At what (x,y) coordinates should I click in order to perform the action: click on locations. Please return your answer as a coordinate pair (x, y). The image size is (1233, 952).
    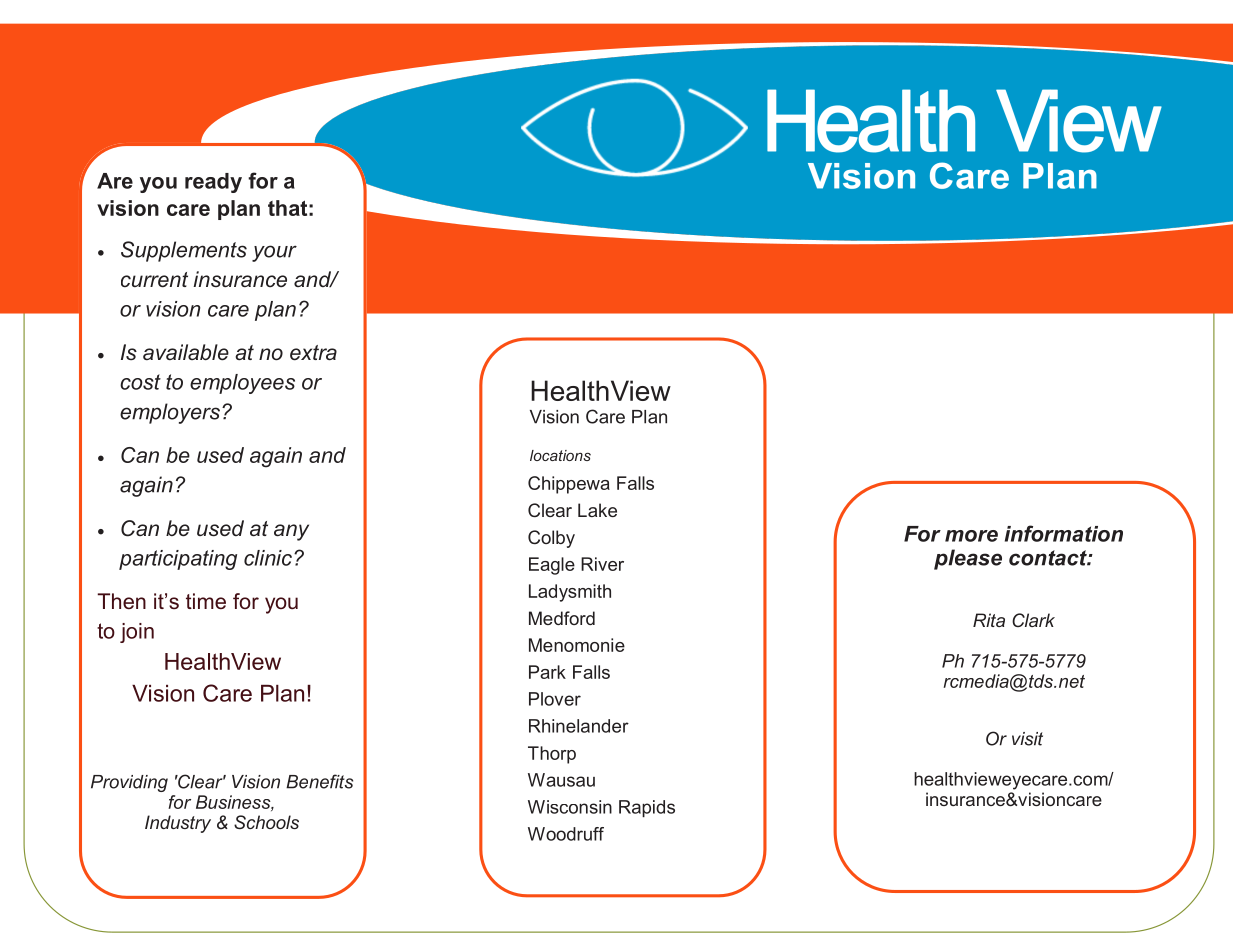
    Looking at the image, I should click on (560, 455).
